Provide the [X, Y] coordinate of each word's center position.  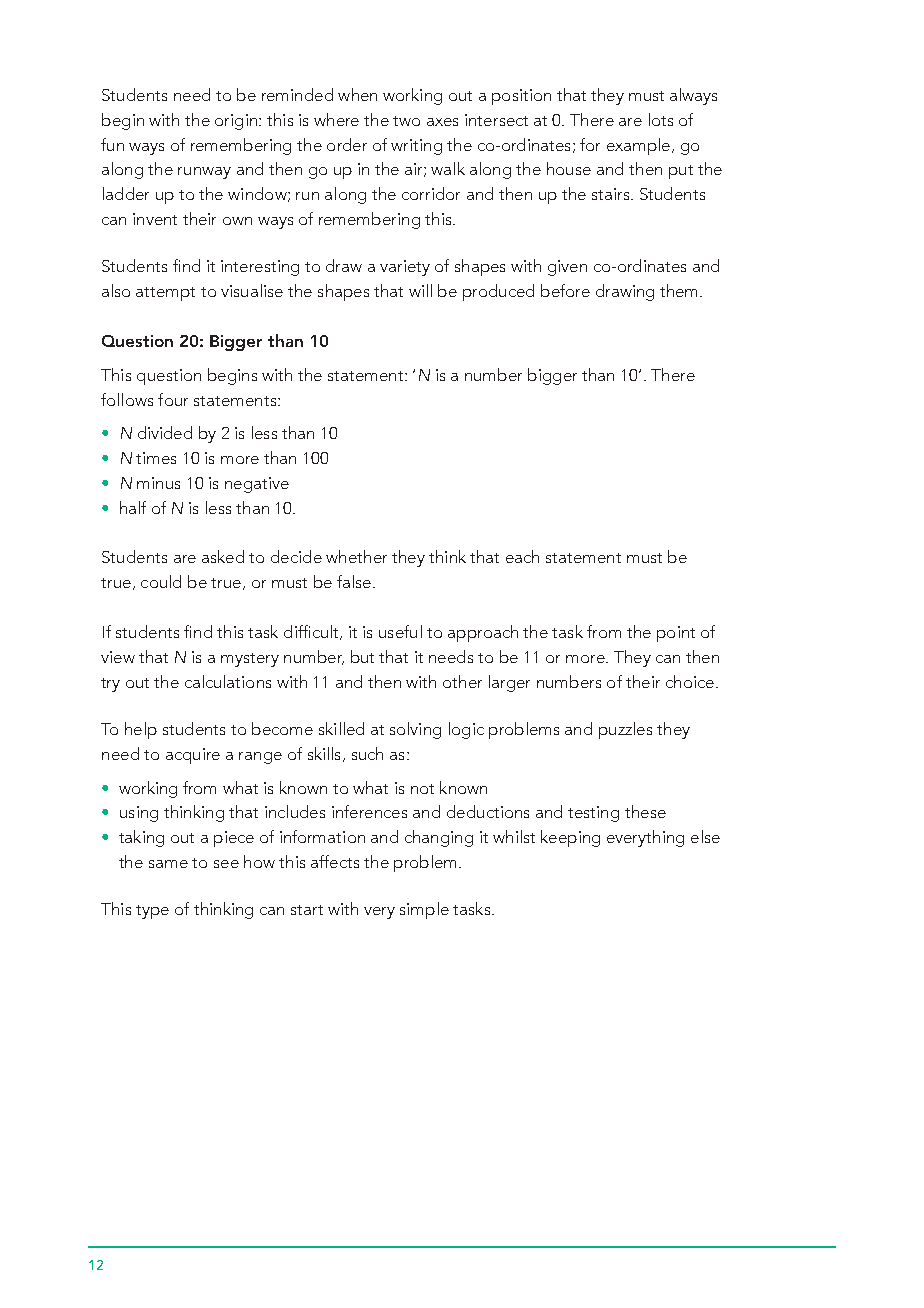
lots [661, 119]
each [522, 556]
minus [158, 483]
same [168, 864]
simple [424, 910]
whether [356, 556]
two [406, 121]
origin [236, 122]
